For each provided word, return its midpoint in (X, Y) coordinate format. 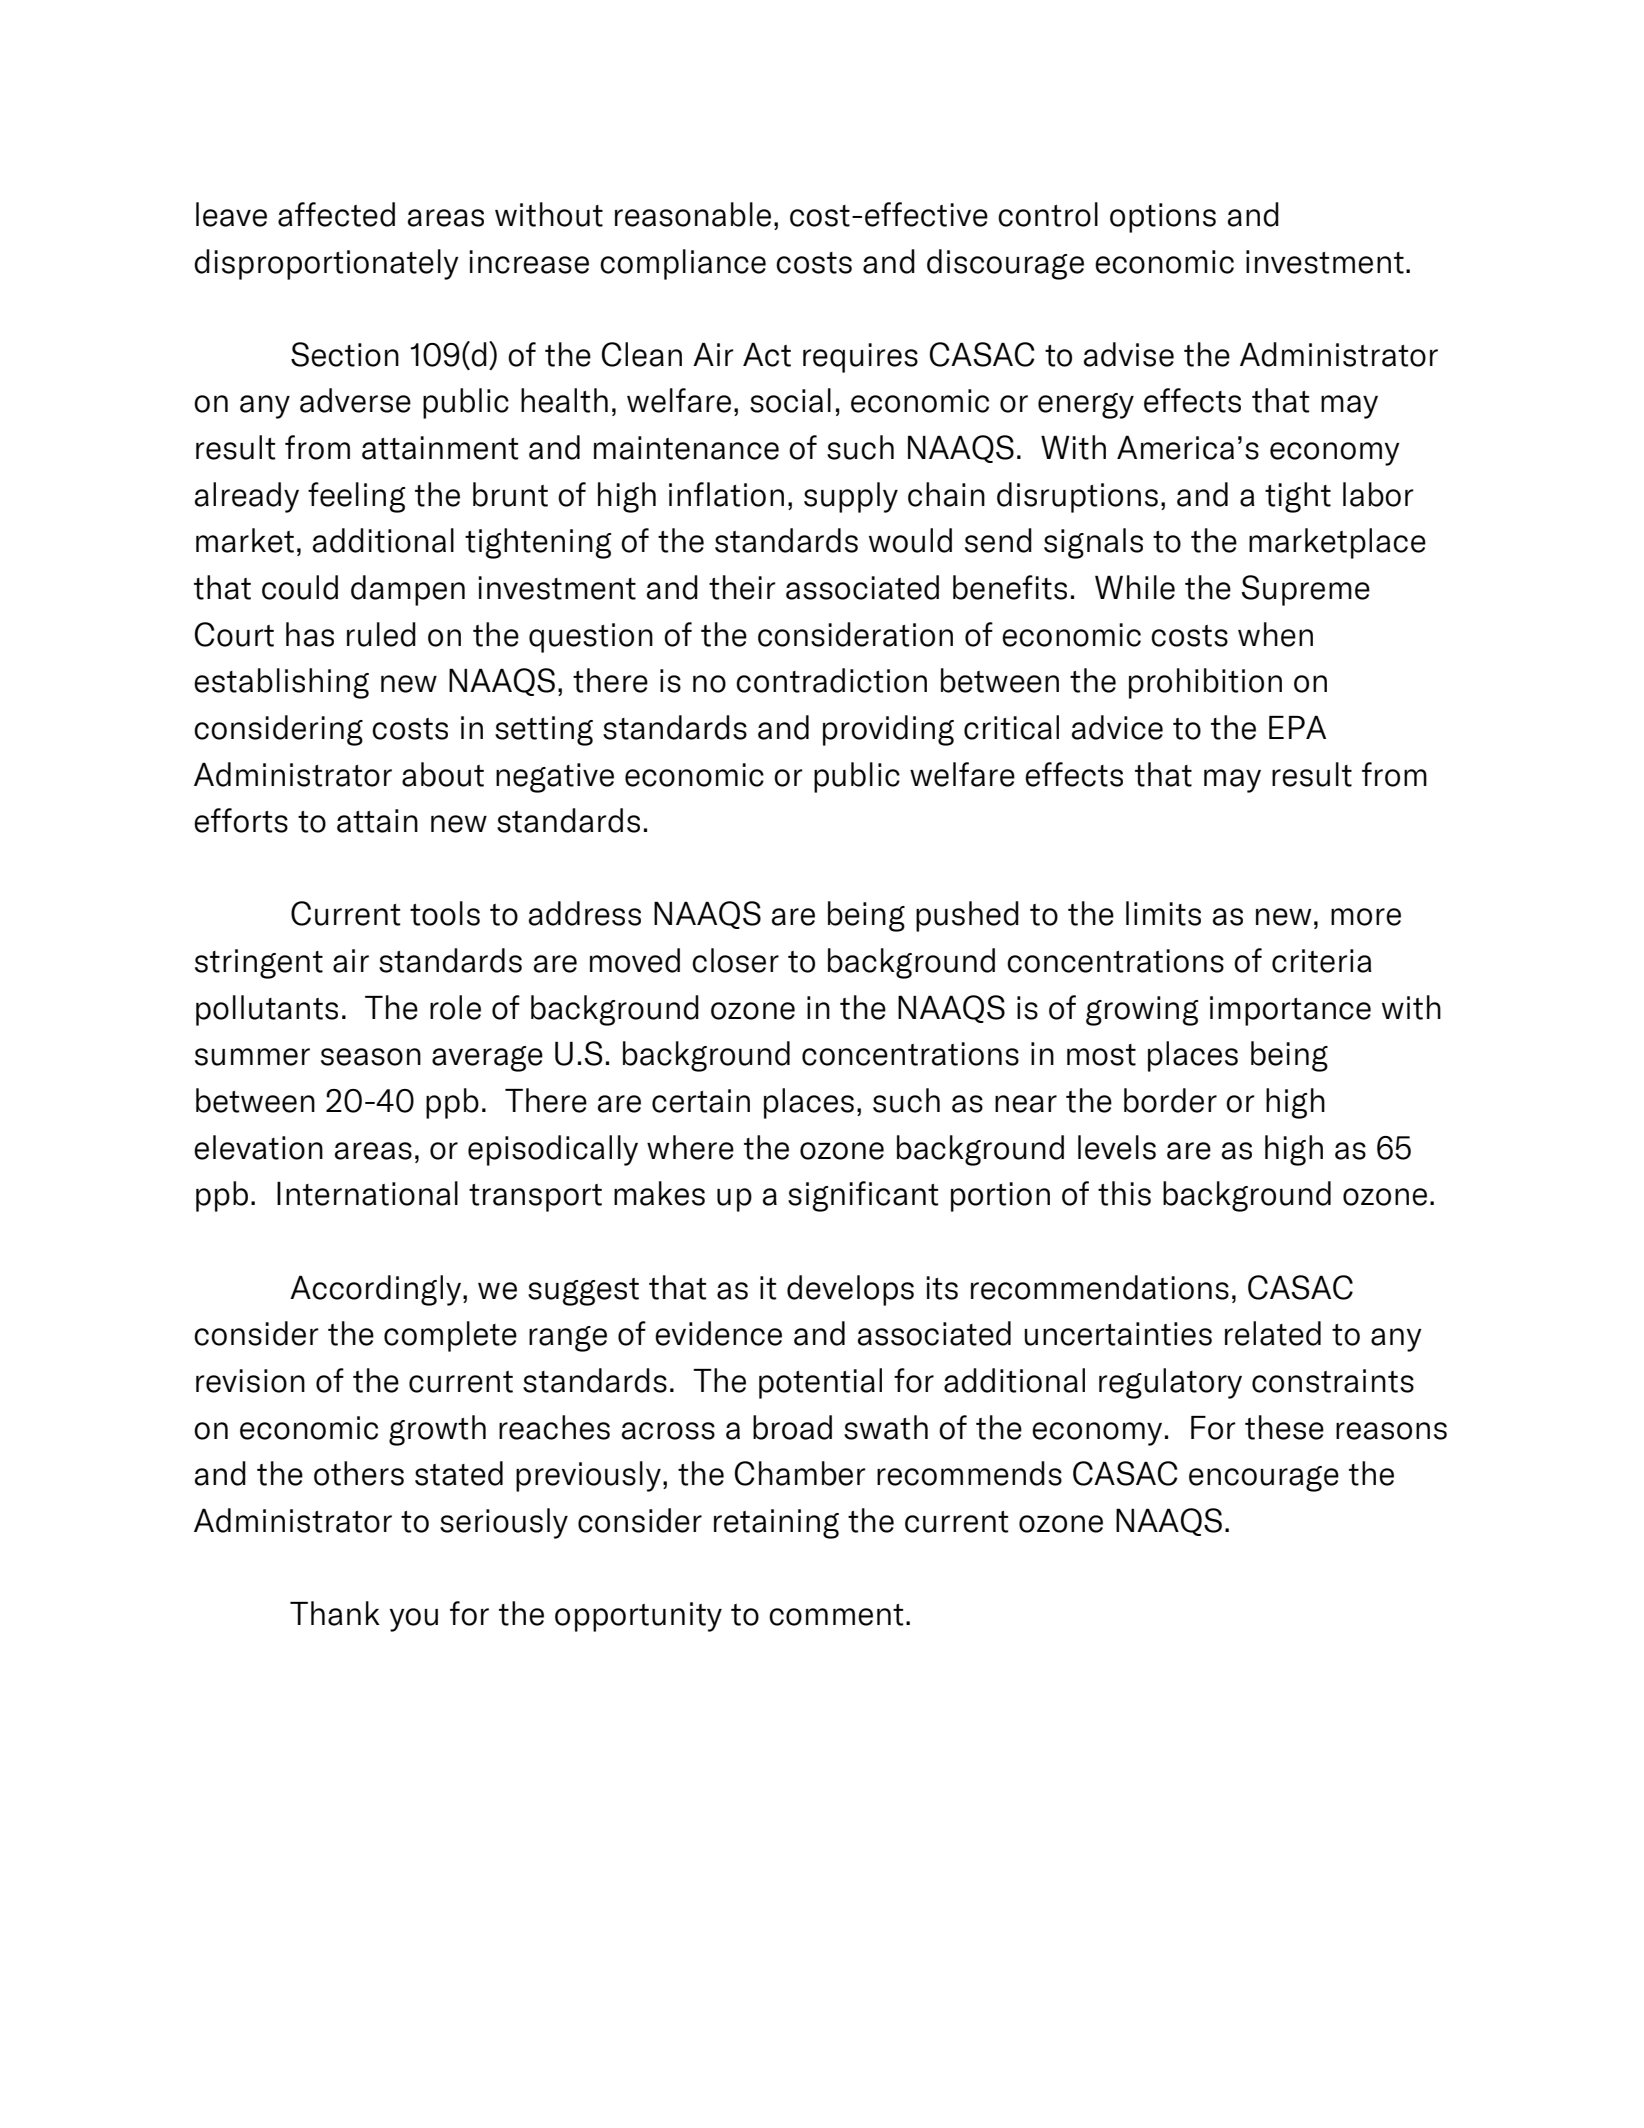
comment (836, 1615)
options (1163, 218)
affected (336, 214)
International (367, 1193)
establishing (281, 683)
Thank (335, 1613)
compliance (683, 264)
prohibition (1205, 683)
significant (863, 1196)
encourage (1264, 1479)
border (1170, 1100)
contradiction (831, 680)
